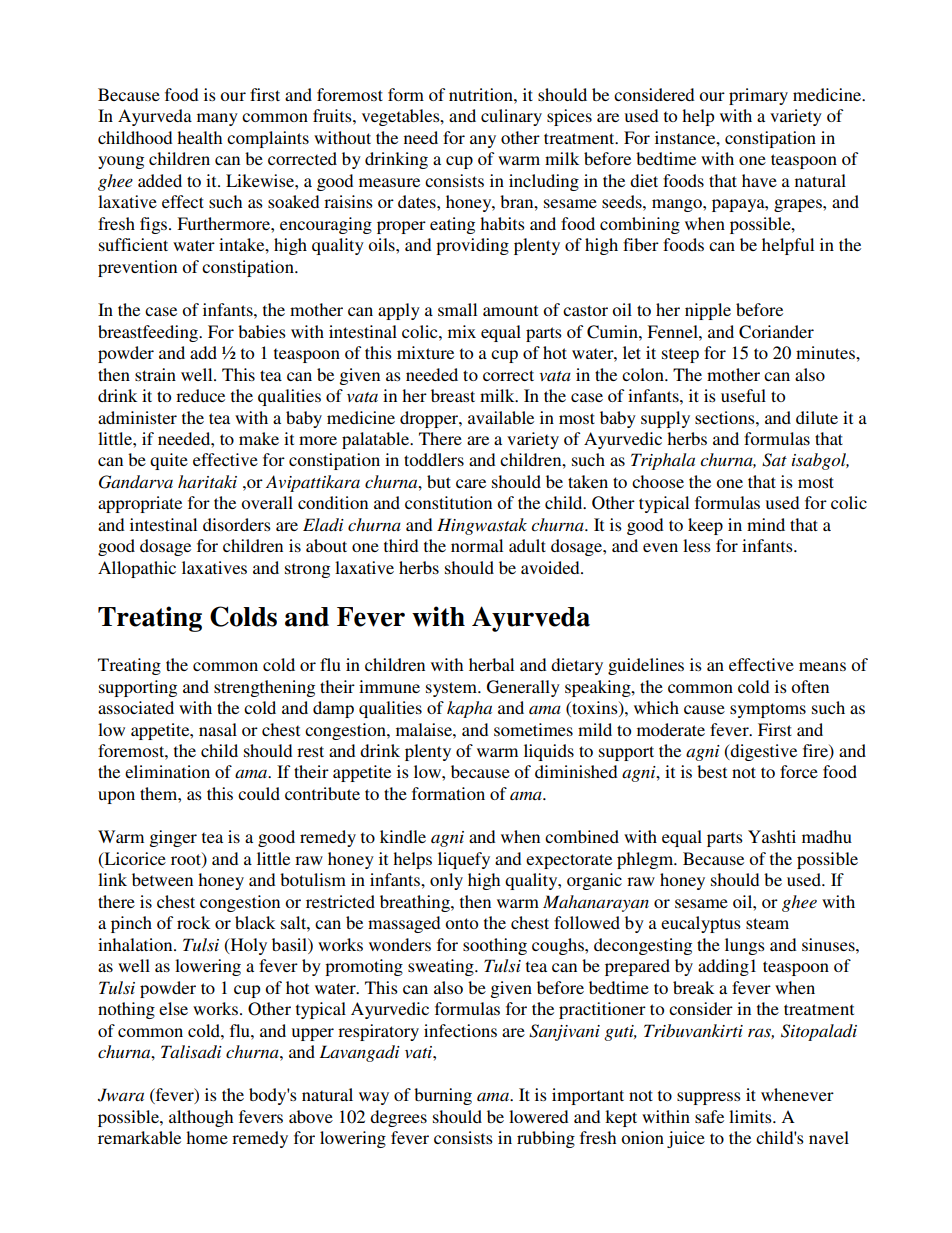 This screenshot has height=1233, width=952. What do you see at coordinates (469, 709) in the screenshot?
I see `kapha` at bounding box center [469, 709].
